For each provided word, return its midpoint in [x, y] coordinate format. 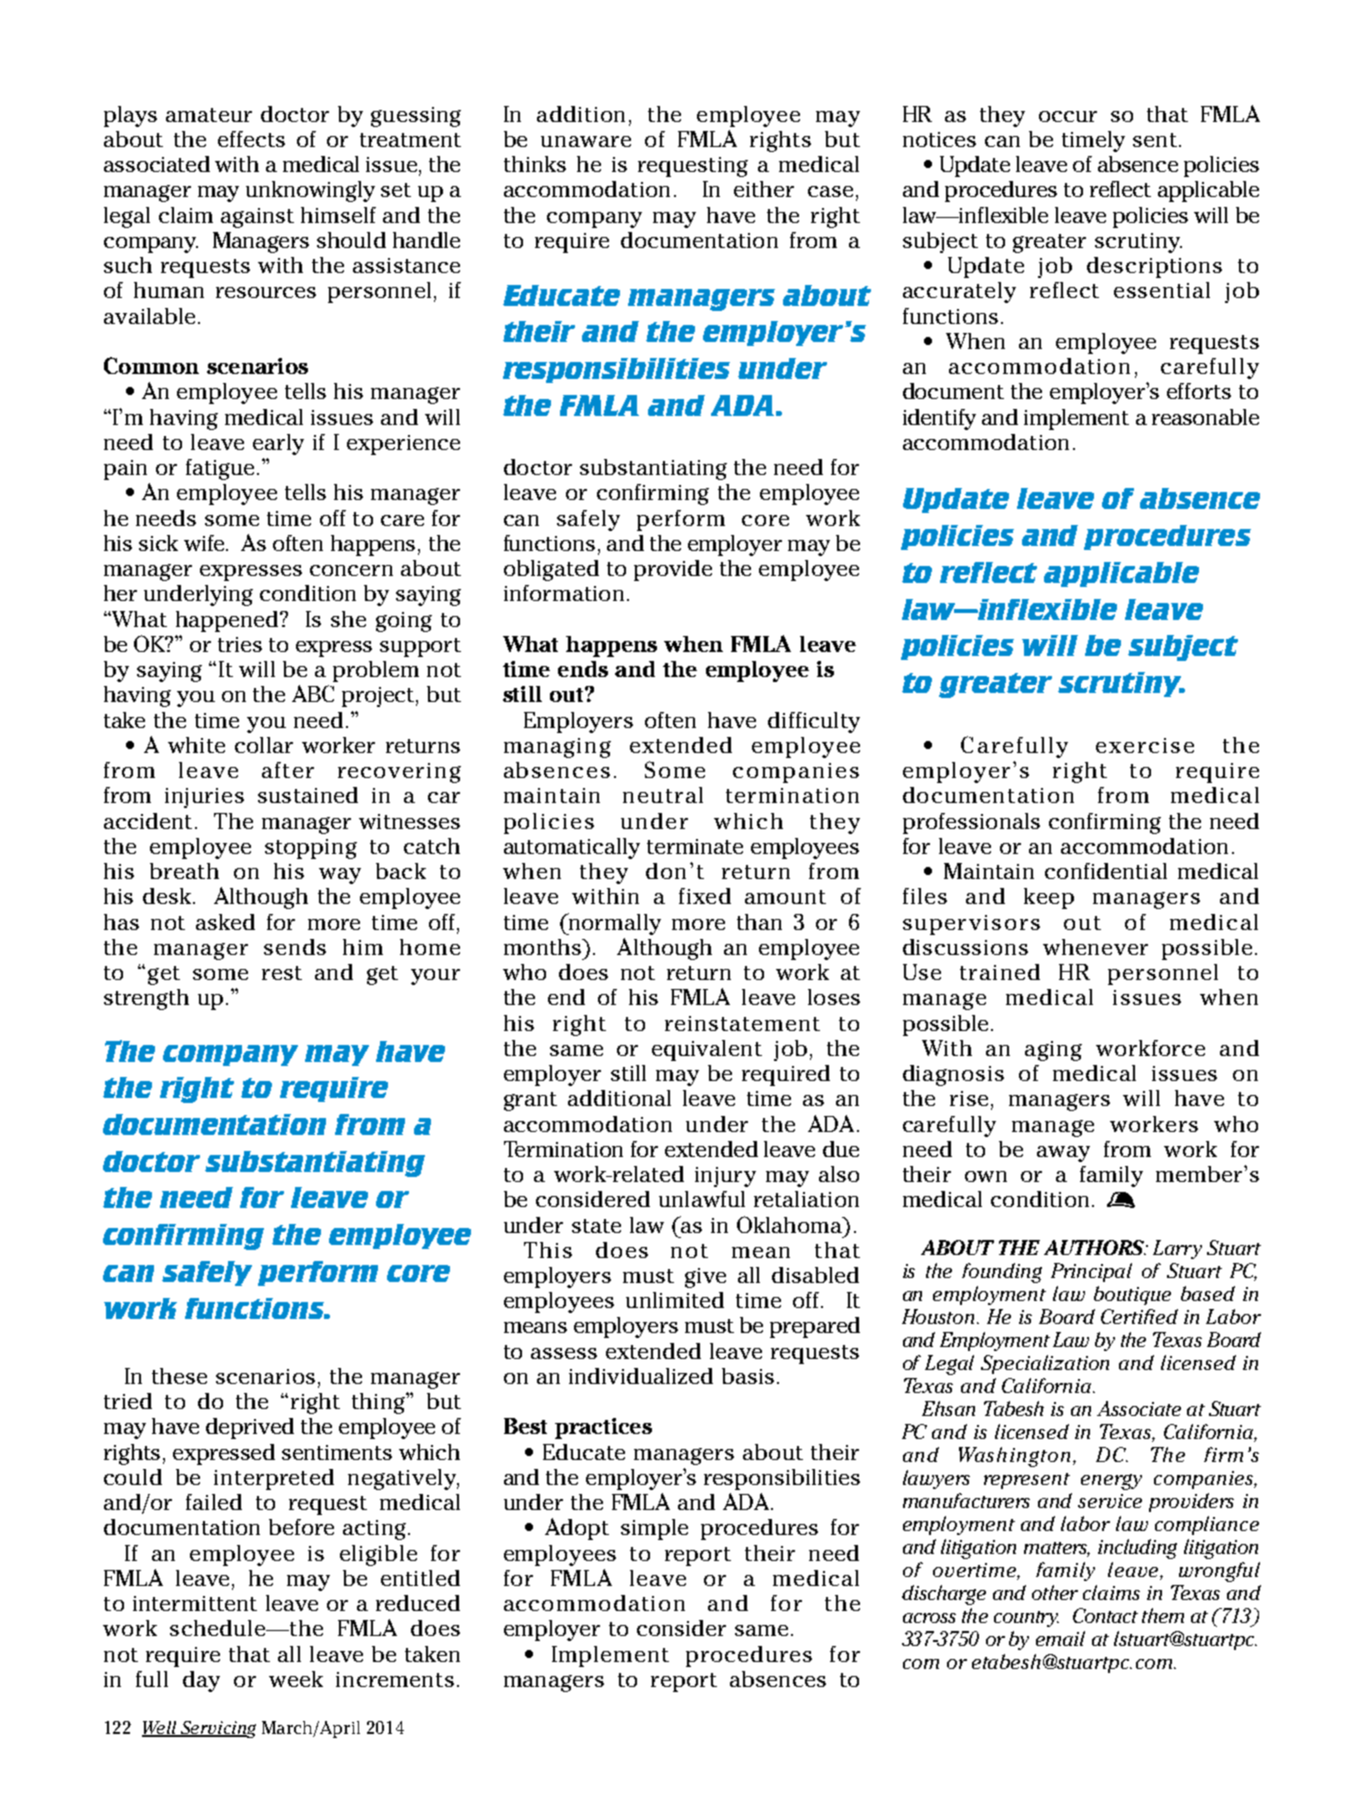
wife [206, 543]
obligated [551, 570]
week [296, 1679]
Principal [1091, 1272]
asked [225, 922]
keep [1049, 898]
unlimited [675, 1300]
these [179, 1376]
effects [251, 139]
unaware [586, 141]
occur [1068, 116]
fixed [705, 896]
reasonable [1205, 417]
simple [654, 1529]
